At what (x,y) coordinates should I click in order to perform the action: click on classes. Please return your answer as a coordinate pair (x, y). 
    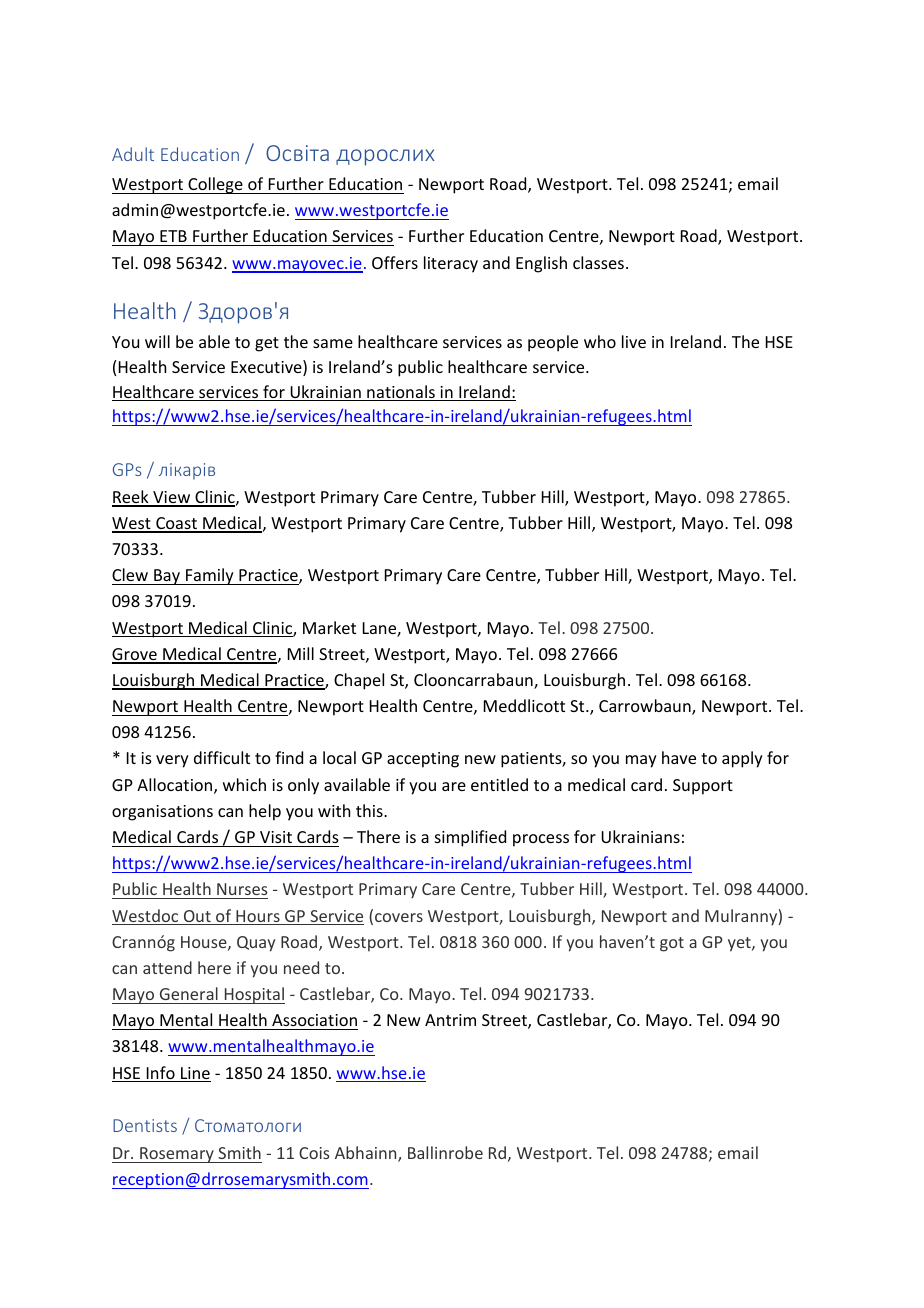
    Looking at the image, I should click on (598, 262).
